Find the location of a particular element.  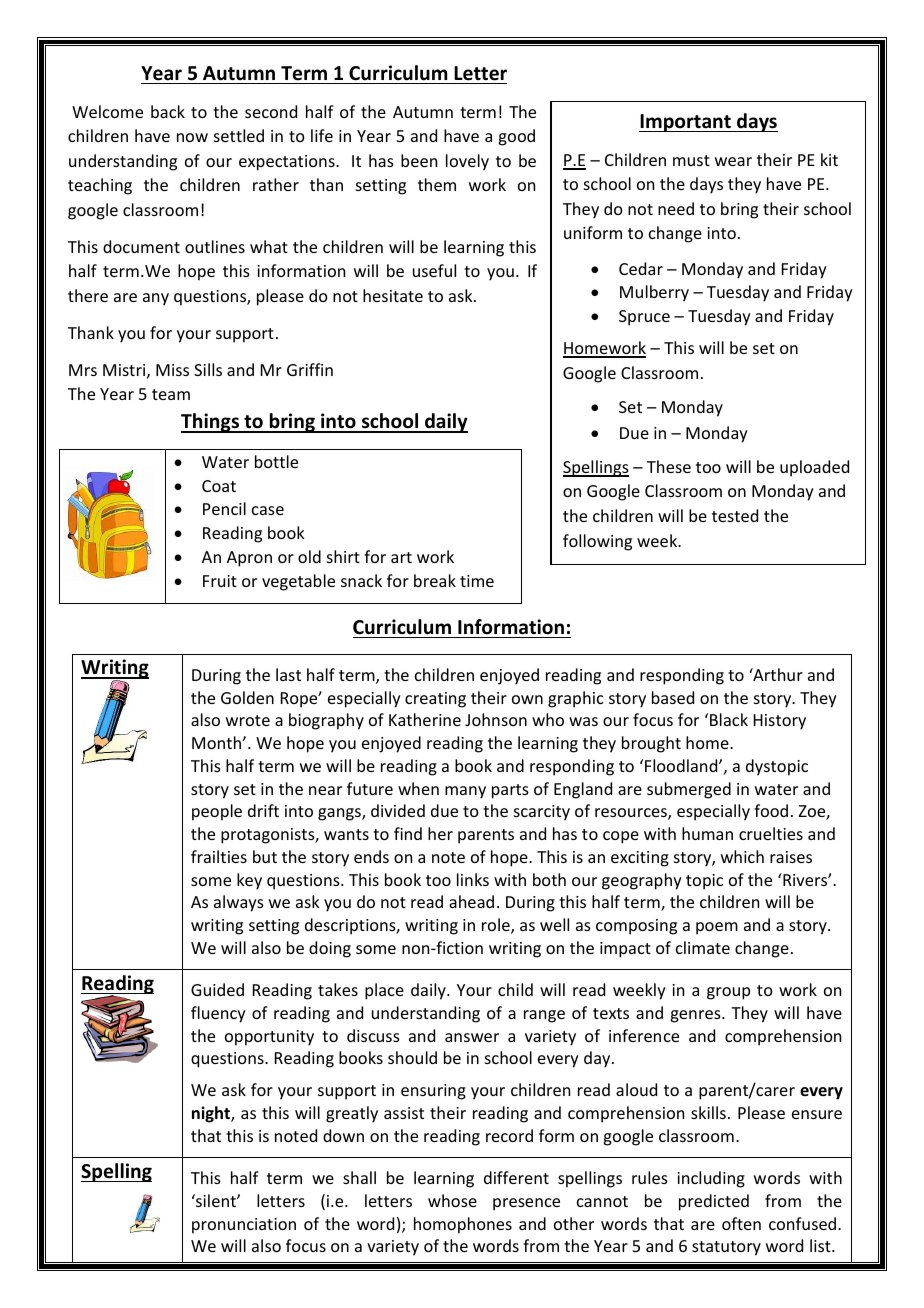

lovely is located at coordinates (467, 162).
